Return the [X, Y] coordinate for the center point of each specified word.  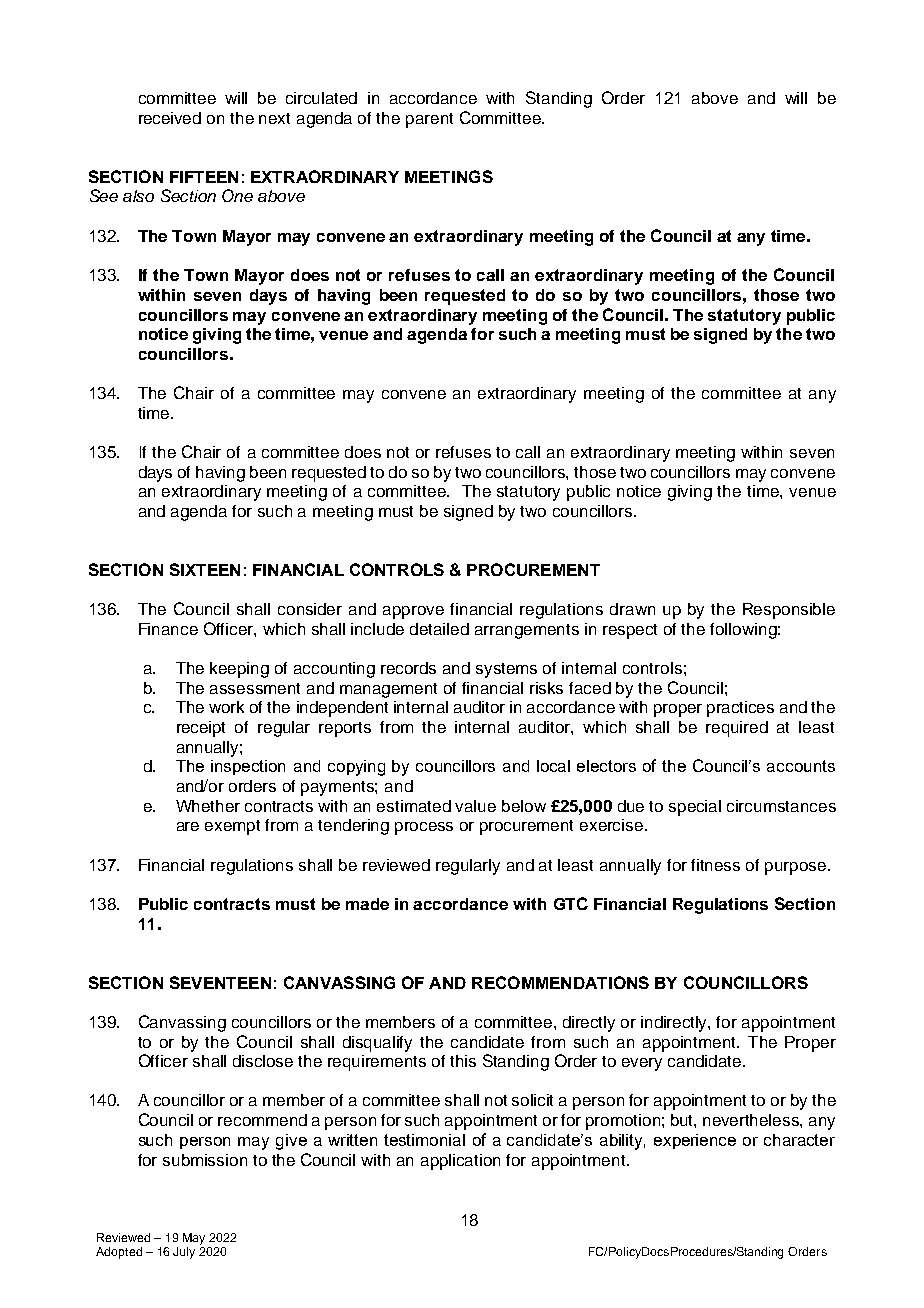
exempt [232, 827]
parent [429, 120]
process [424, 828]
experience [695, 1141]
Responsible [789, 611]
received [170, 118]
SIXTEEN [205, 569]
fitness [715, 865]
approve [413, 612]
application [460, 1162]
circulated [321, 98]
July [184, 1253]
